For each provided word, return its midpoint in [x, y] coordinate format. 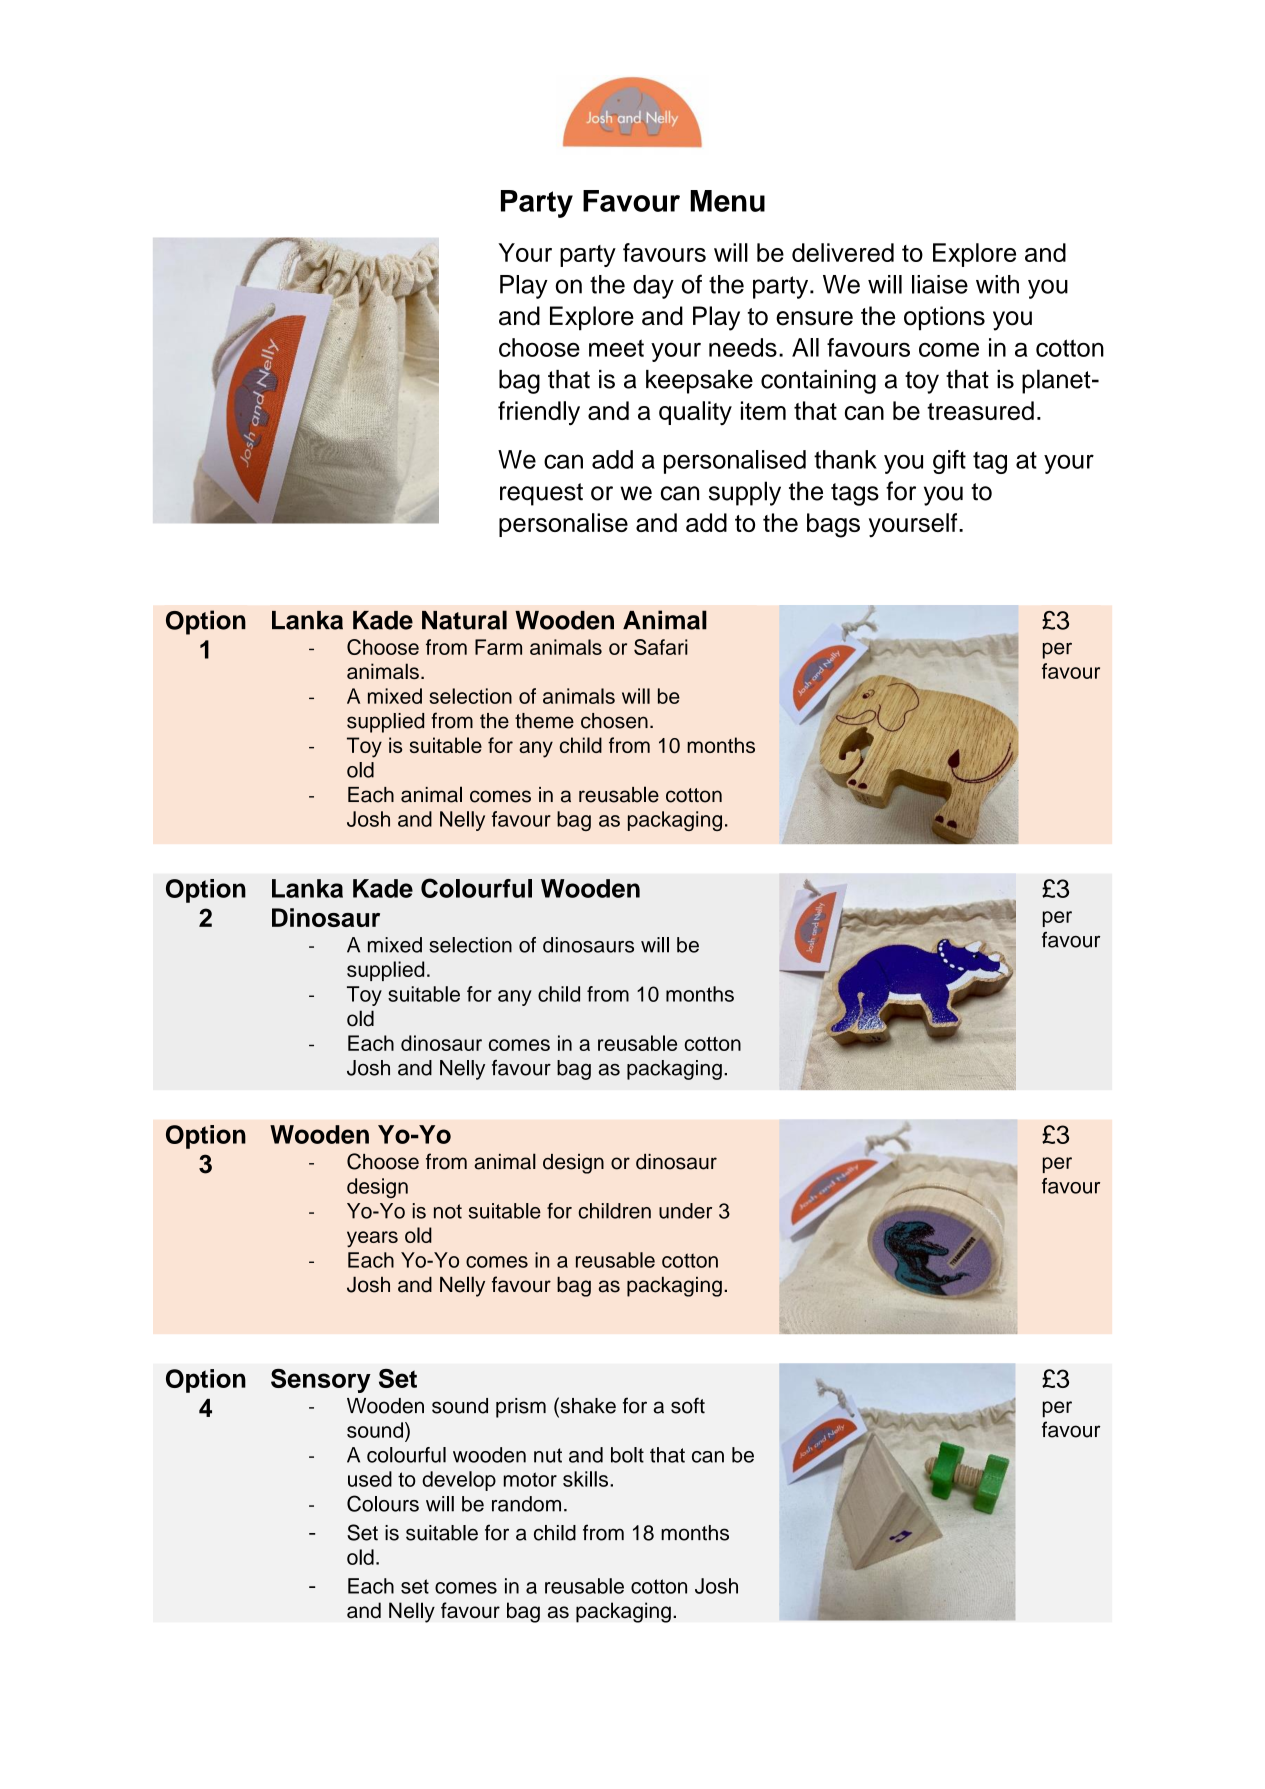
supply [745, 493]
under [685, 1211]
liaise [940, 284]
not [448, 1211]
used [370, 1479]
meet [616, 348]
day [653, 287]
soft [688, 1405]
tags [855, 494]
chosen [614, 721]
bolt [627, 1455]
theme [544, 721]
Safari [661, 647]
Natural [464, 620]
